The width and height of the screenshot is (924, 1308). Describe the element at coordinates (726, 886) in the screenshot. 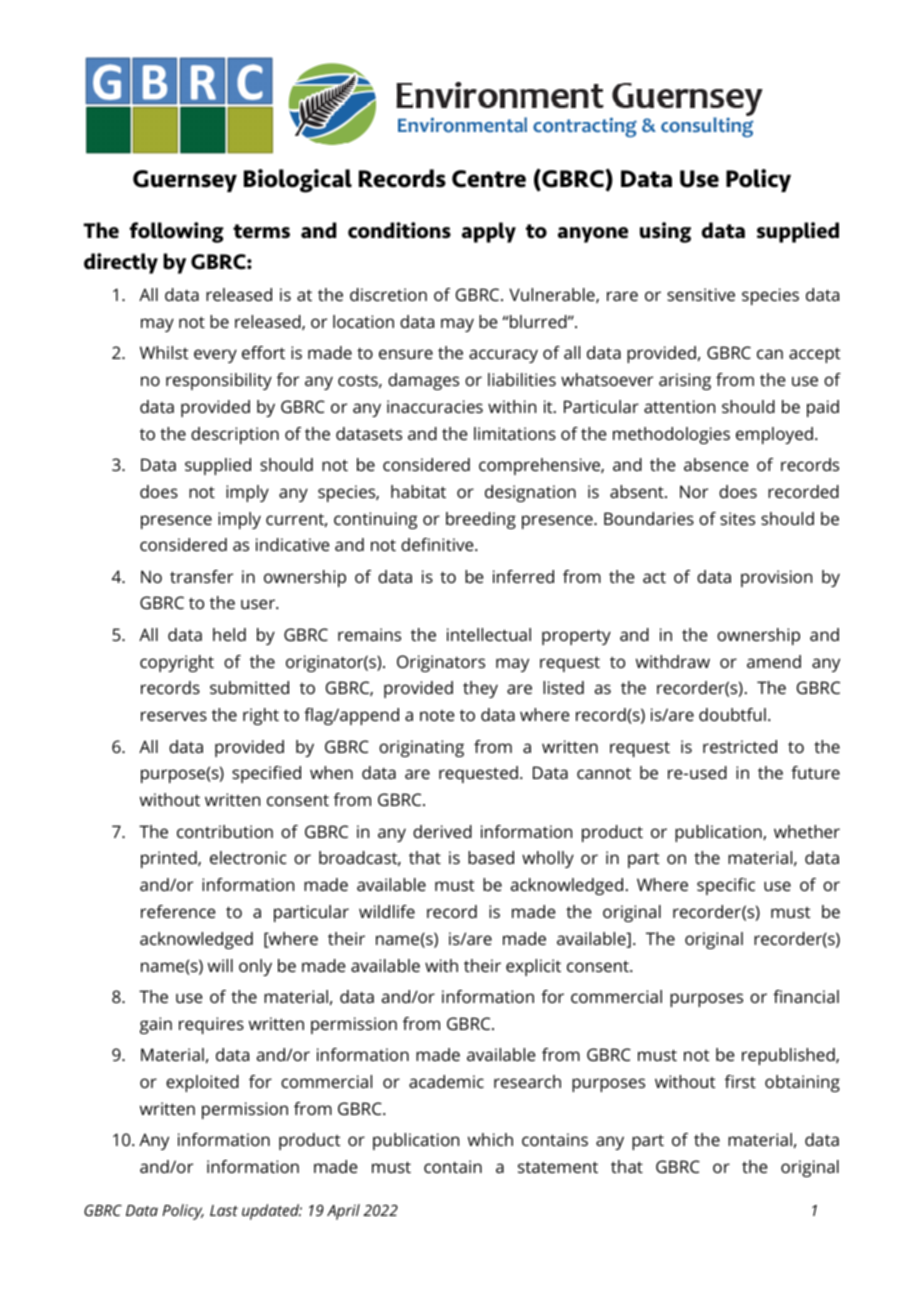

I see `specific` at that location.
